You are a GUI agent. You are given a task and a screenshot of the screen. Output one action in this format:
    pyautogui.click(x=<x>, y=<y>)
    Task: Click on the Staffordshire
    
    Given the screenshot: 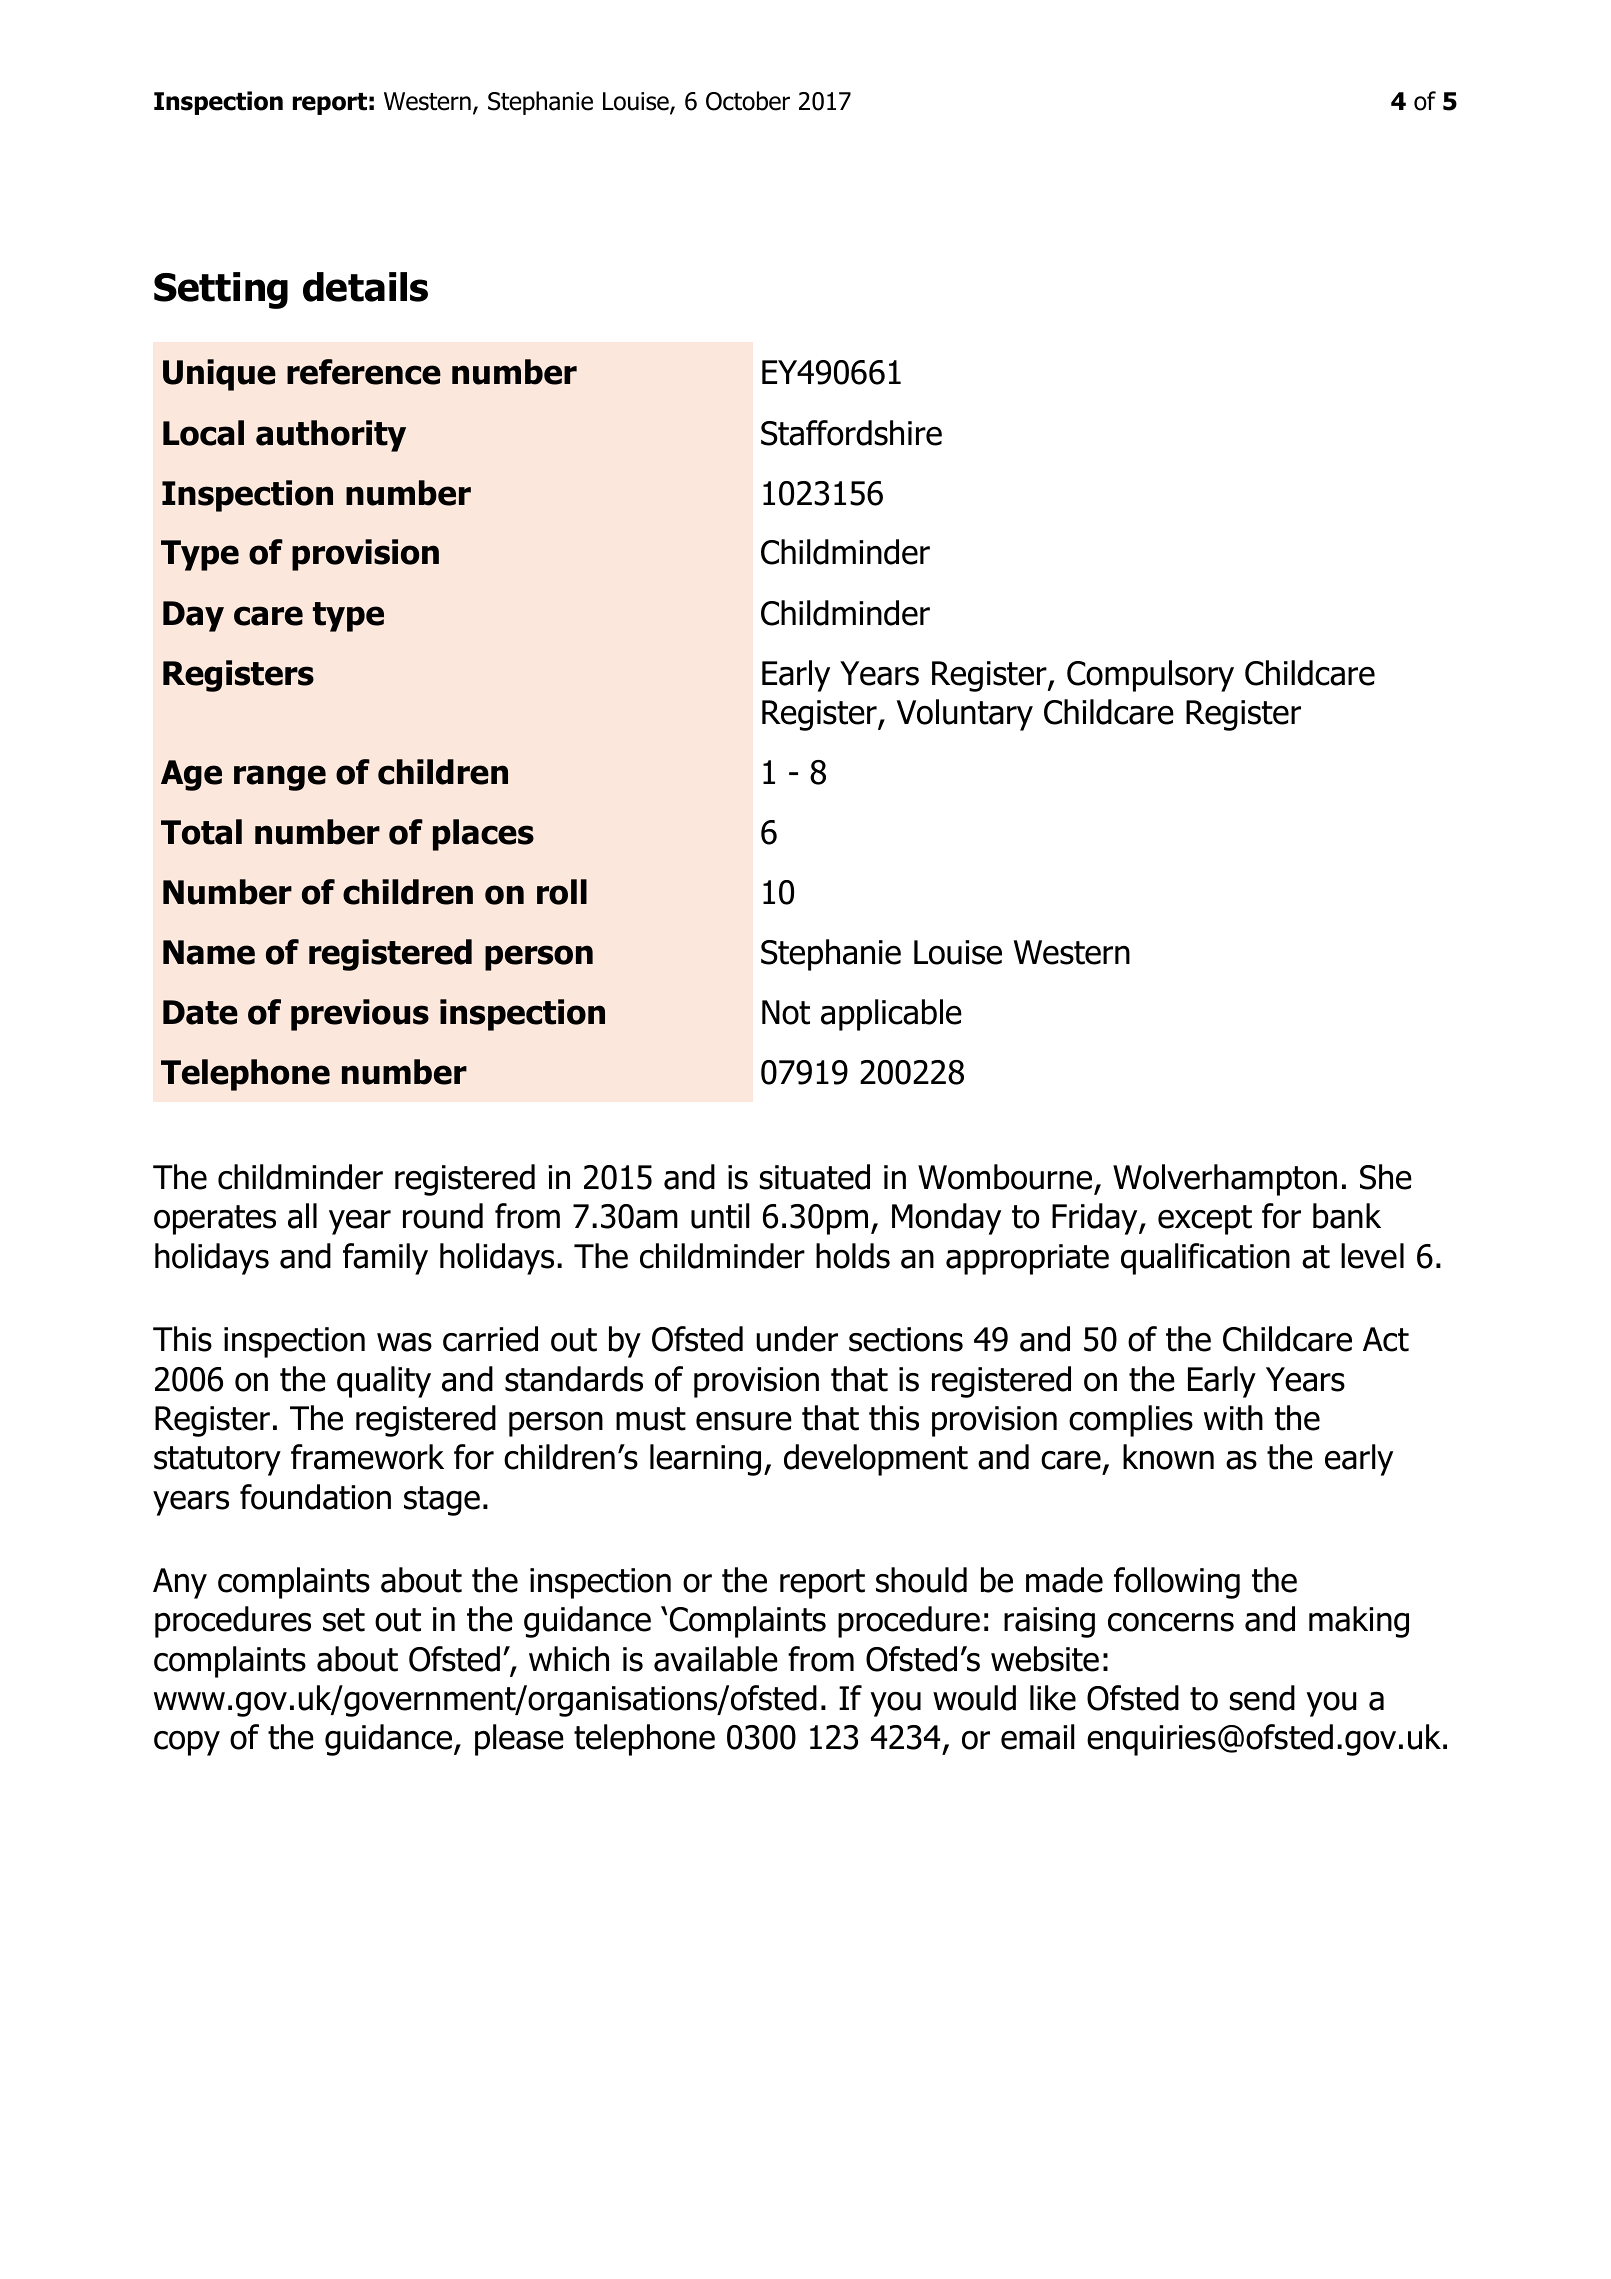 What is the action you would take?
    pyautogui.click(x=851, y=433)
